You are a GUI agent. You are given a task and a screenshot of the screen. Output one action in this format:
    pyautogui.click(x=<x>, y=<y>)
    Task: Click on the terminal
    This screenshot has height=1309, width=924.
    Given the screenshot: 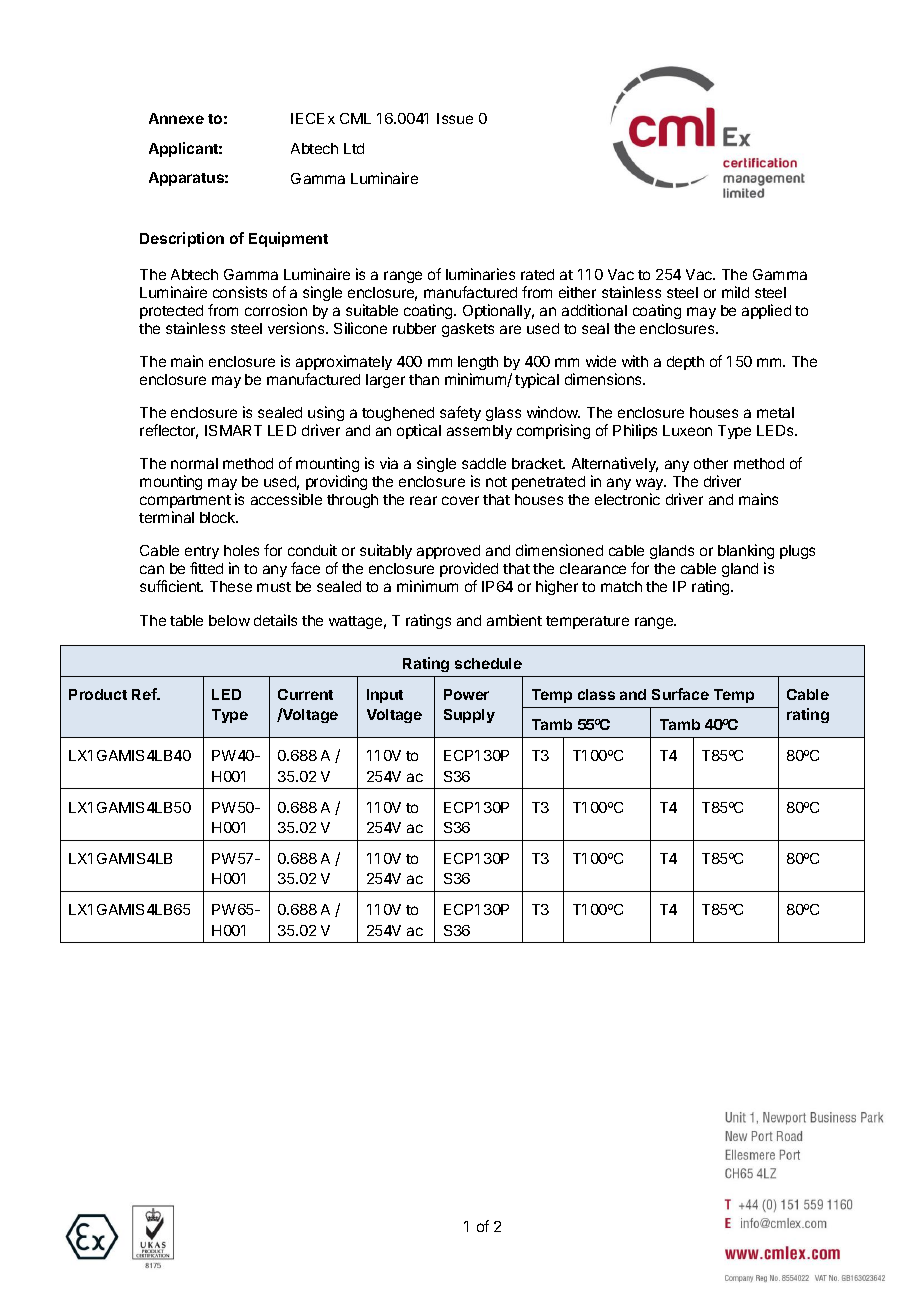 What is the action you would take?
    pyautogui.click(x=166, y=517)
